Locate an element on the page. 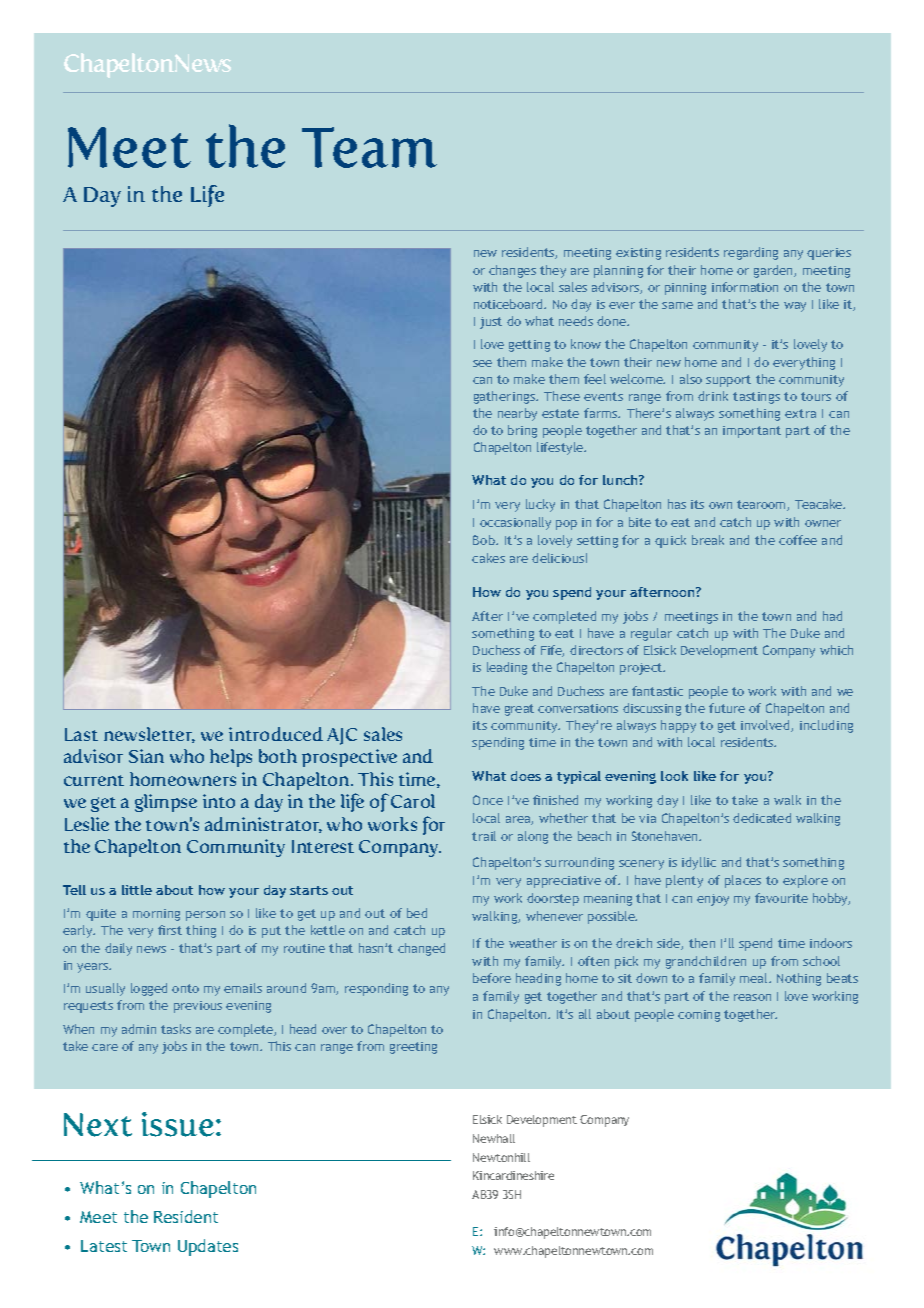 Image resolution: width=924 pixels, height=1308 pixels. important is located at coordinates (752, 432).
